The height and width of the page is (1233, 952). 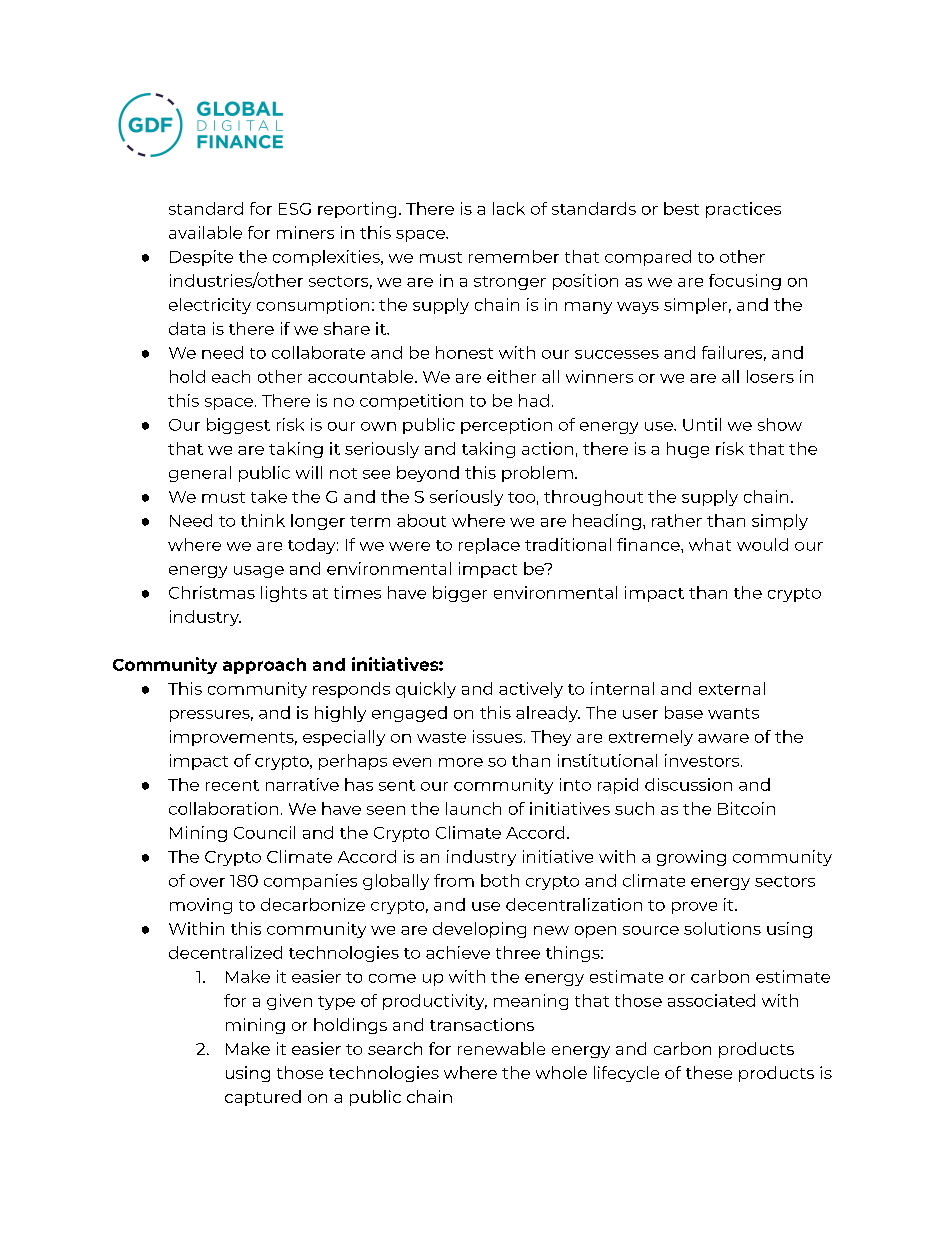 I want to click on rather, so click(x=677, y=520).
